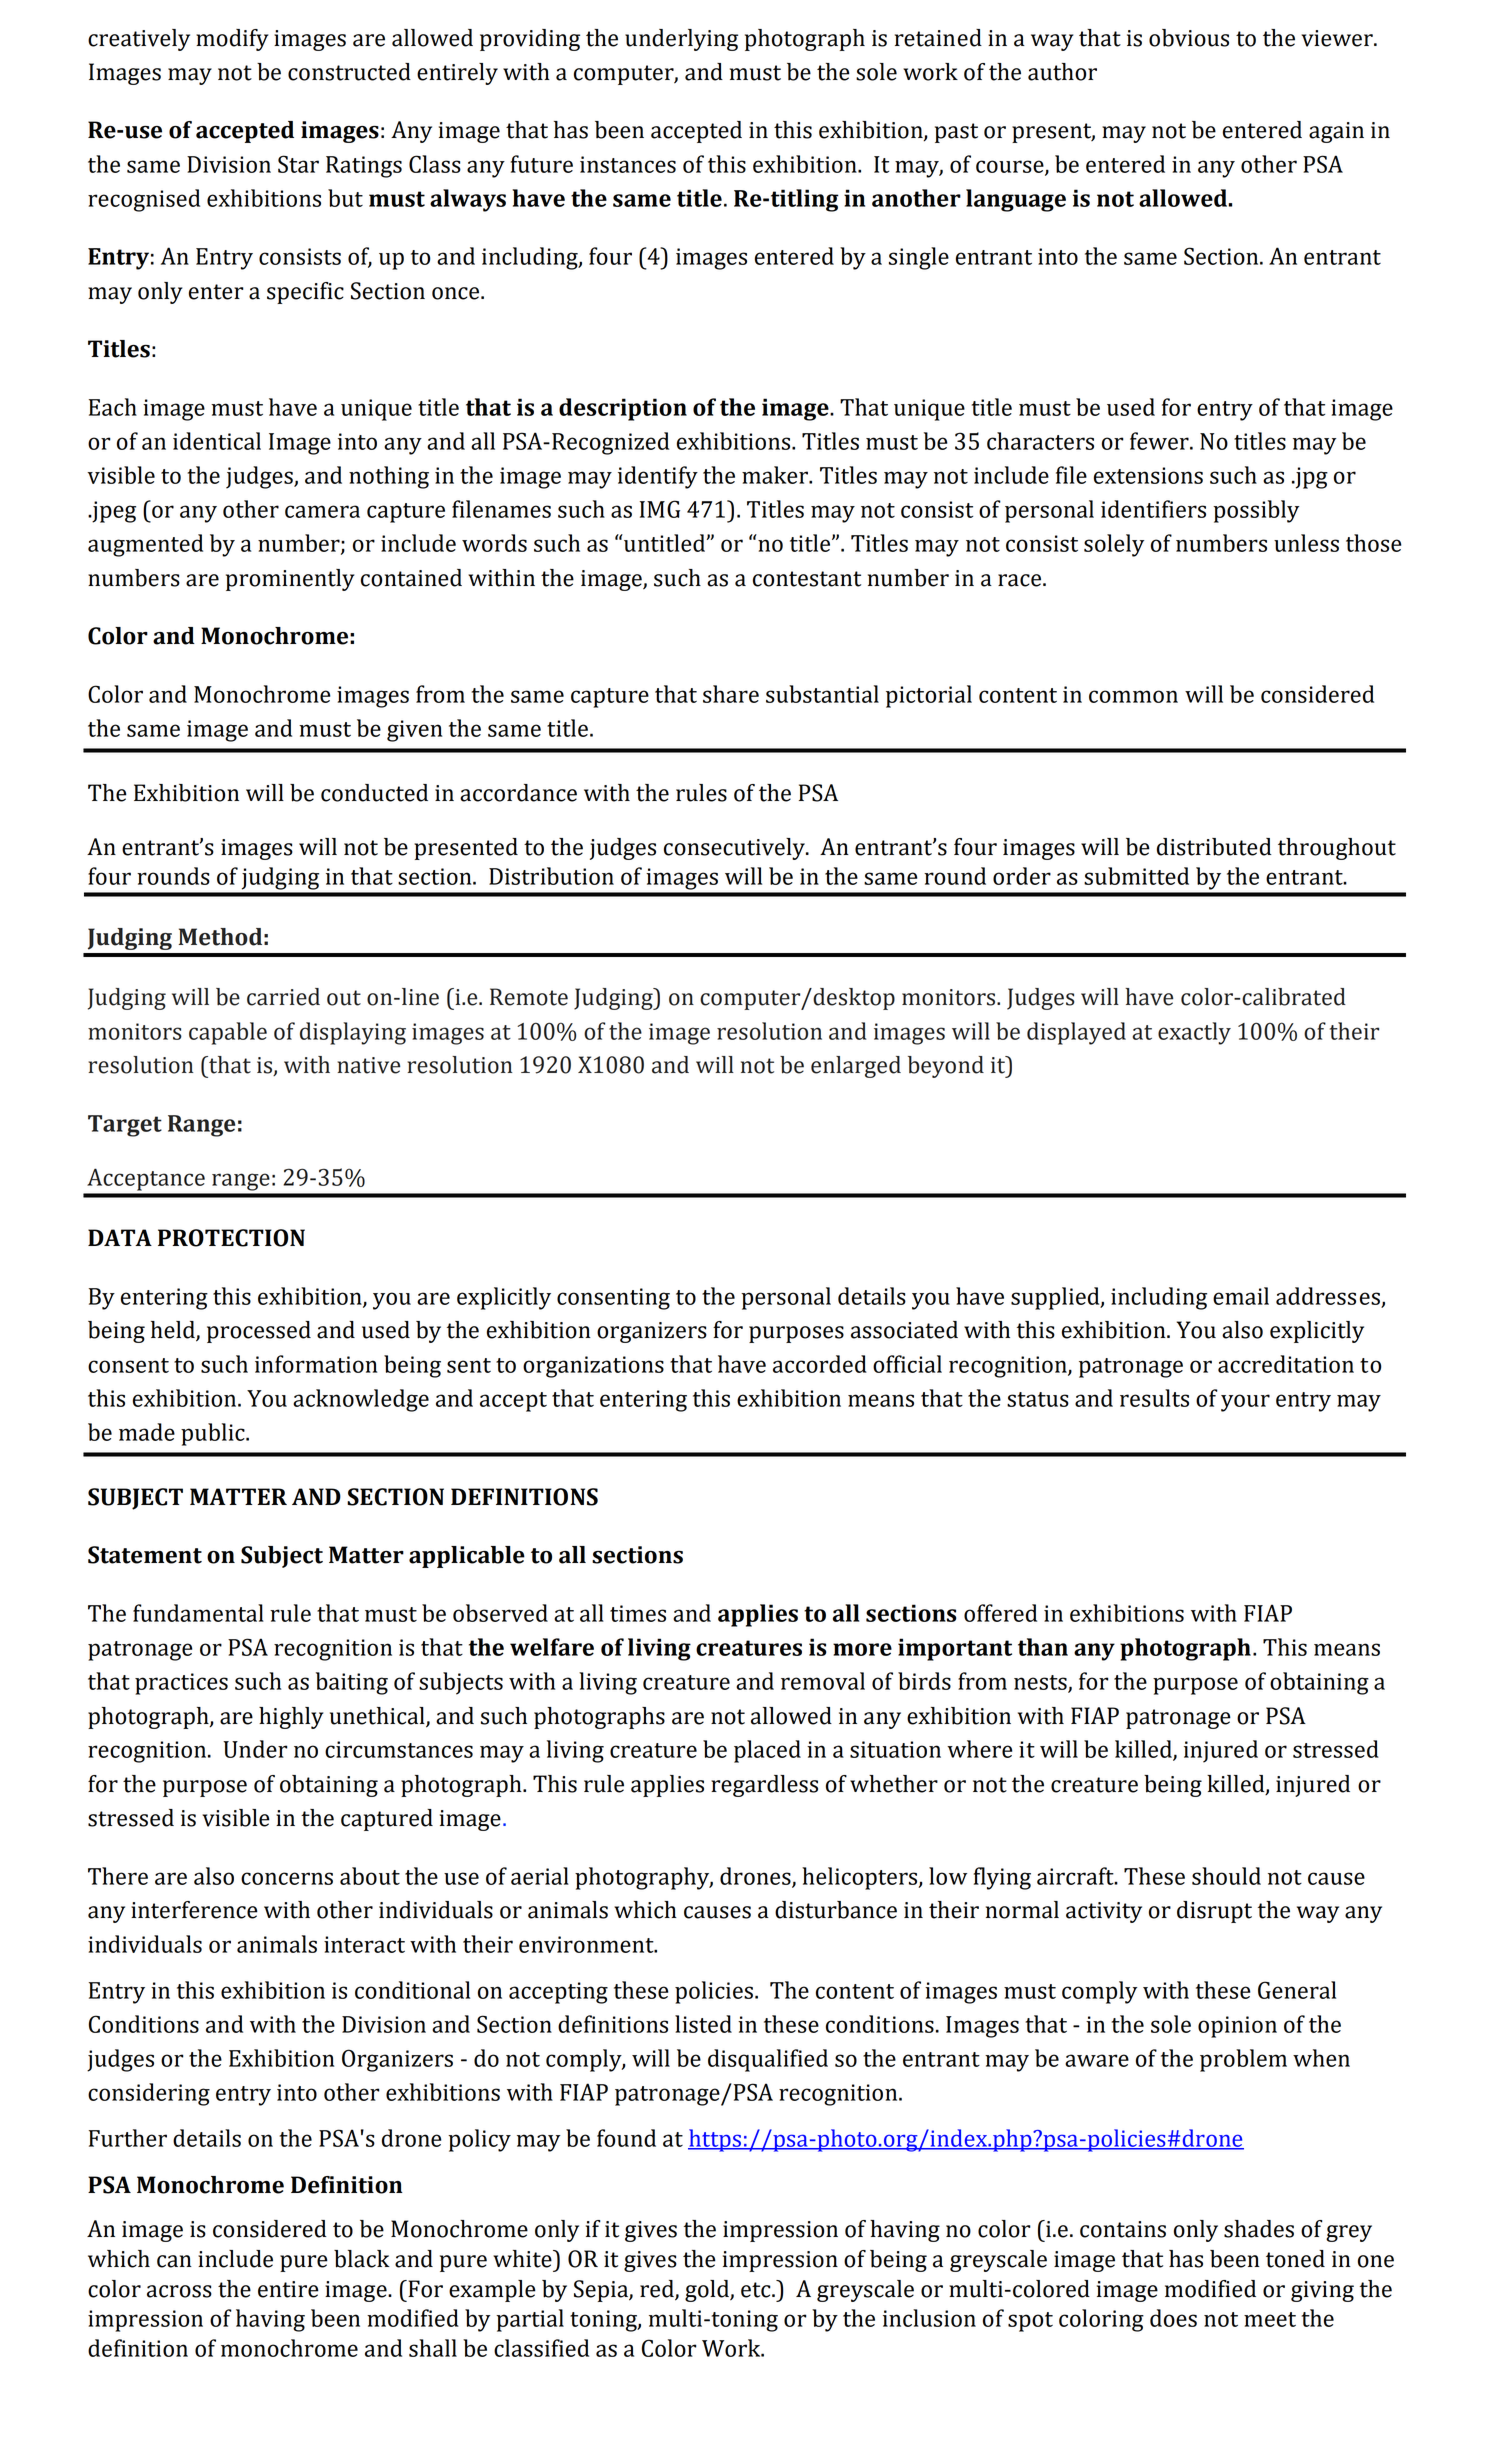 Image resolution: width=1490 pixels, height=2454 pixels. I want to click on exactly, so click(1194, 1033).
